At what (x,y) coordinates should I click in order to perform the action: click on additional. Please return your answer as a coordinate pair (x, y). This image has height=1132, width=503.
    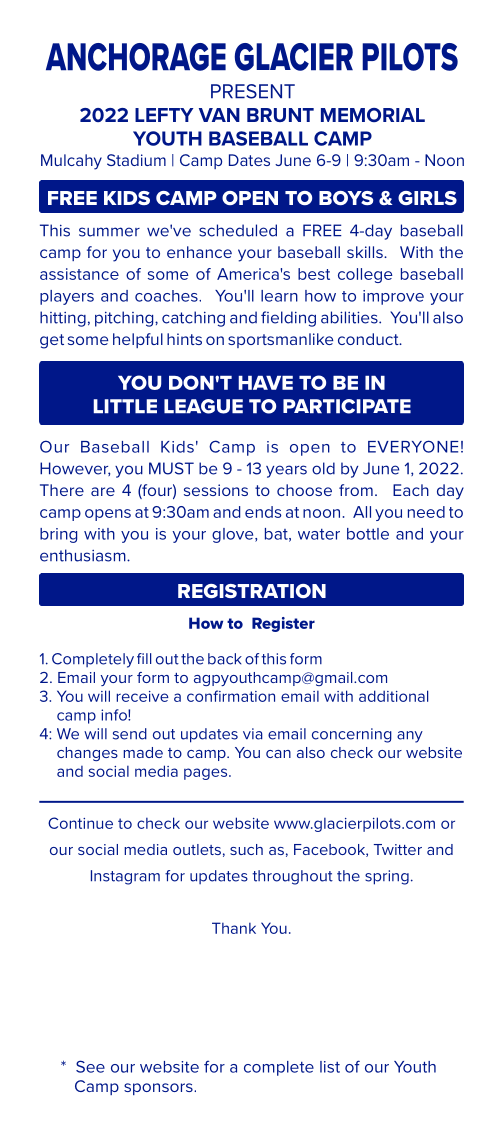
    Looking at the image, I should click on (393, 696).
